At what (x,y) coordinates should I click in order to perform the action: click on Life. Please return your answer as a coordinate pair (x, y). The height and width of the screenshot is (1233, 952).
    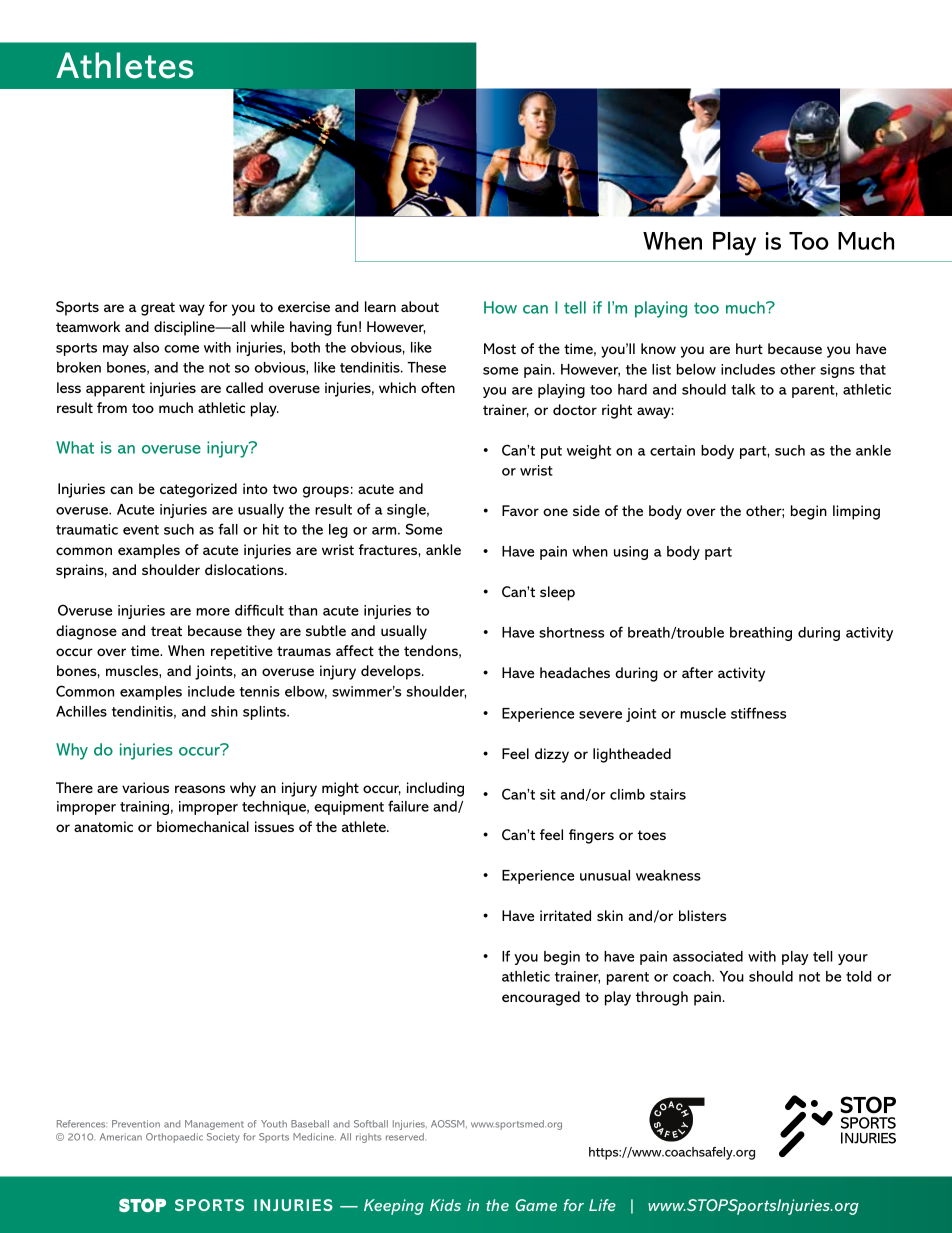
    Looking at the image, I should click on (602, 1205).
